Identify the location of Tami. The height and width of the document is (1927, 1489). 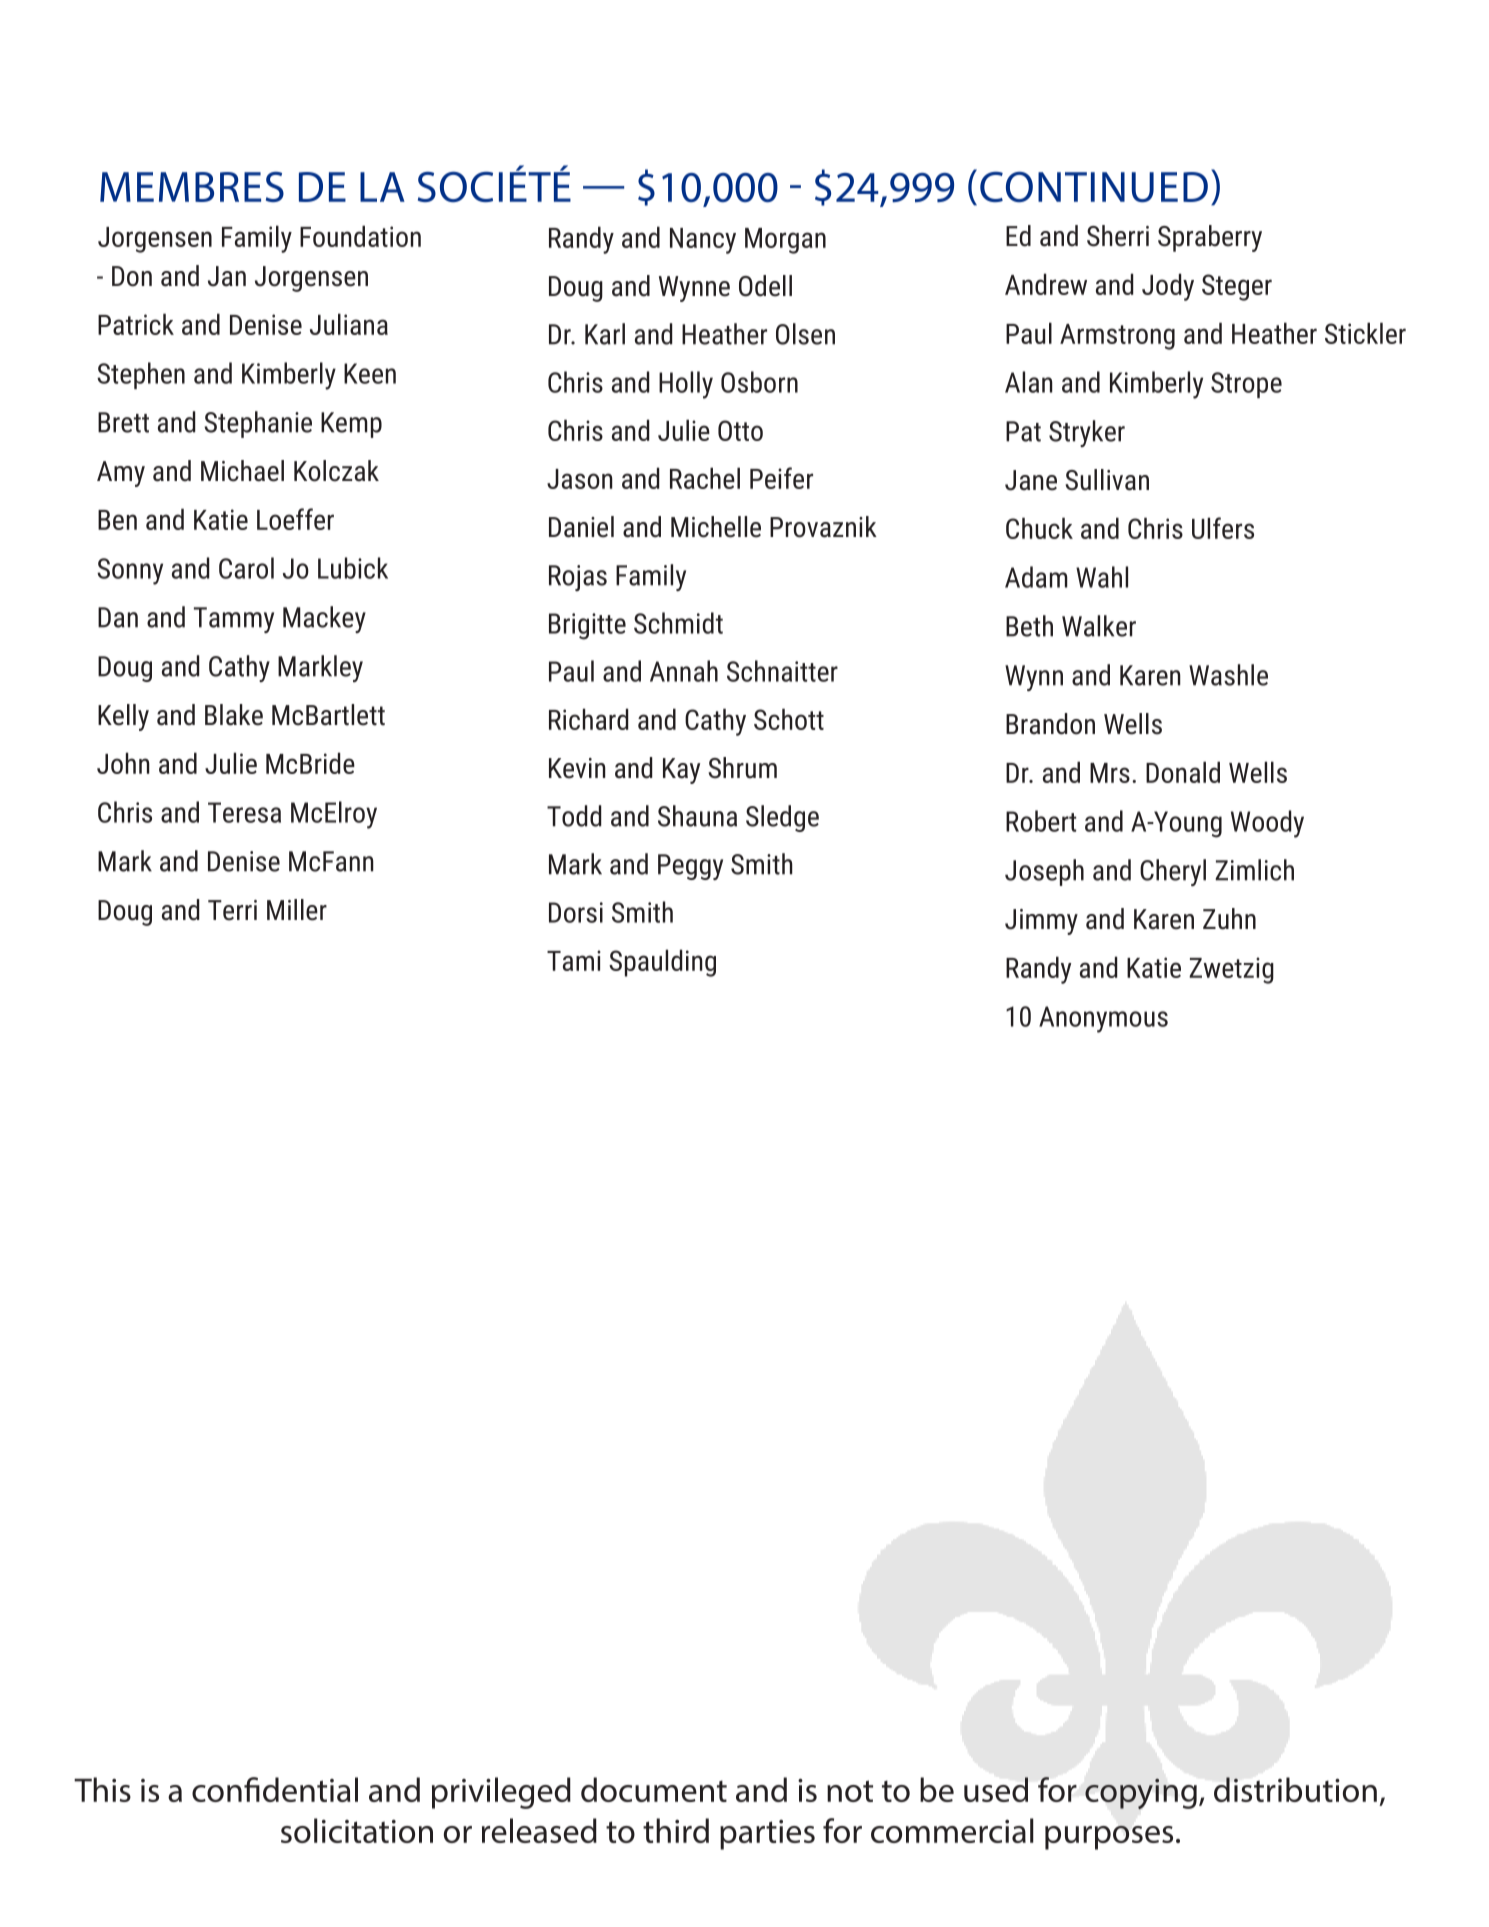
(574, 960).
